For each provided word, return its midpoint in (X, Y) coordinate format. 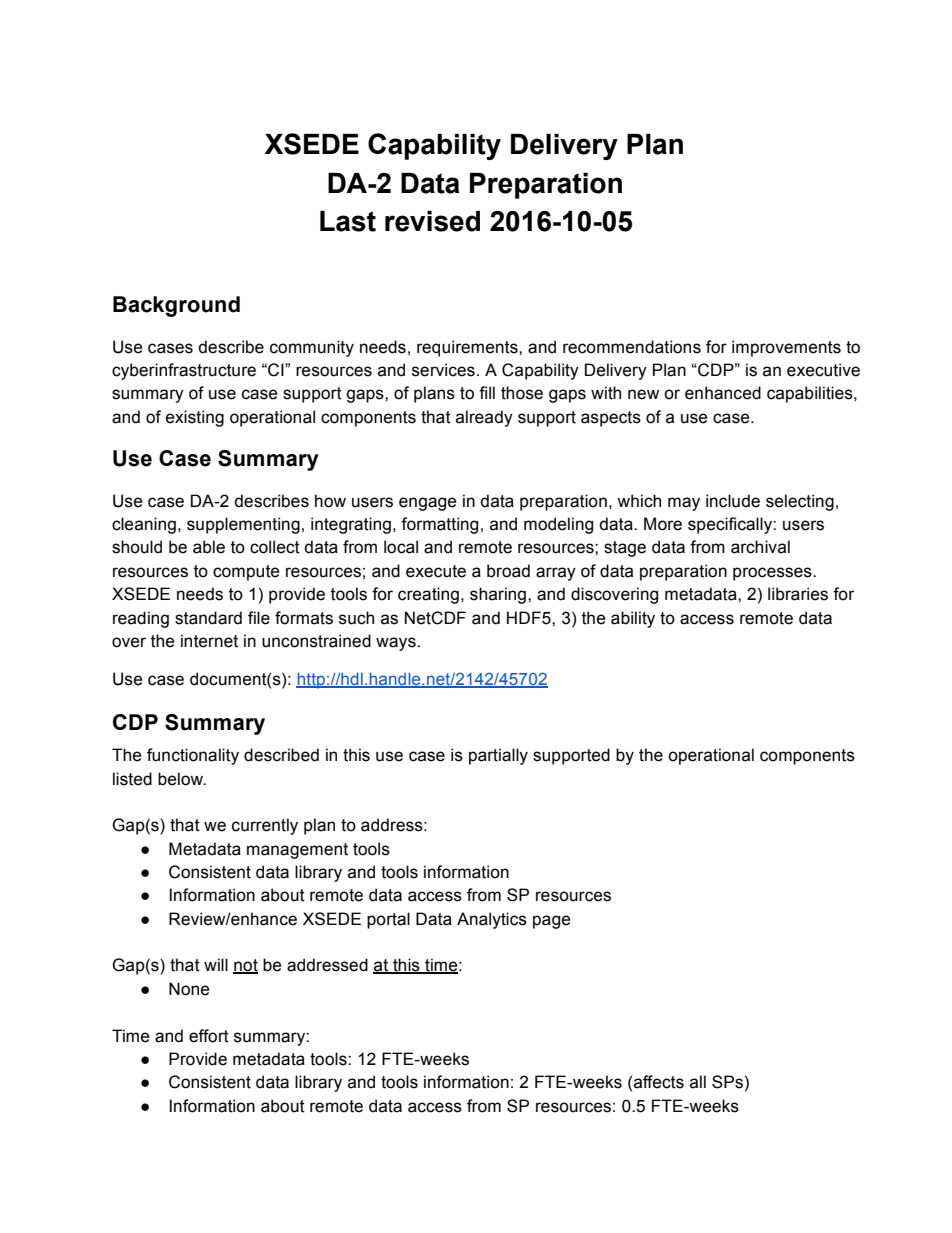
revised (432, 221)
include (733, 501)
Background (176, 306)
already (484, 418)
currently (265, 826)
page (552, 922)
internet (209, 641)
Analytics (492, 920)
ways (397, 644)
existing (195, 418)
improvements (786, 348)
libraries (798, 594)
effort (209, 1036)
